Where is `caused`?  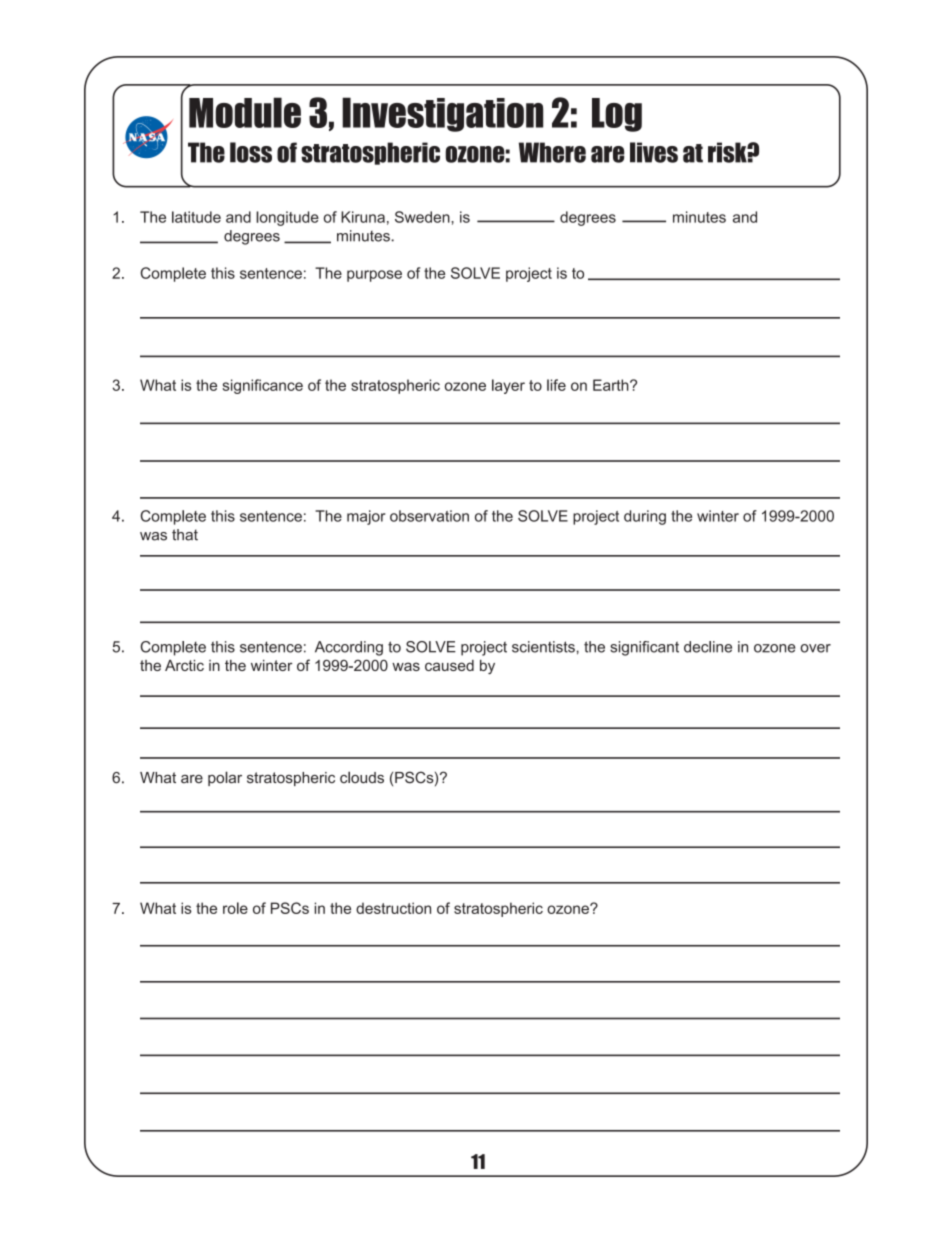 caused is located at coordinates (449, 665).
